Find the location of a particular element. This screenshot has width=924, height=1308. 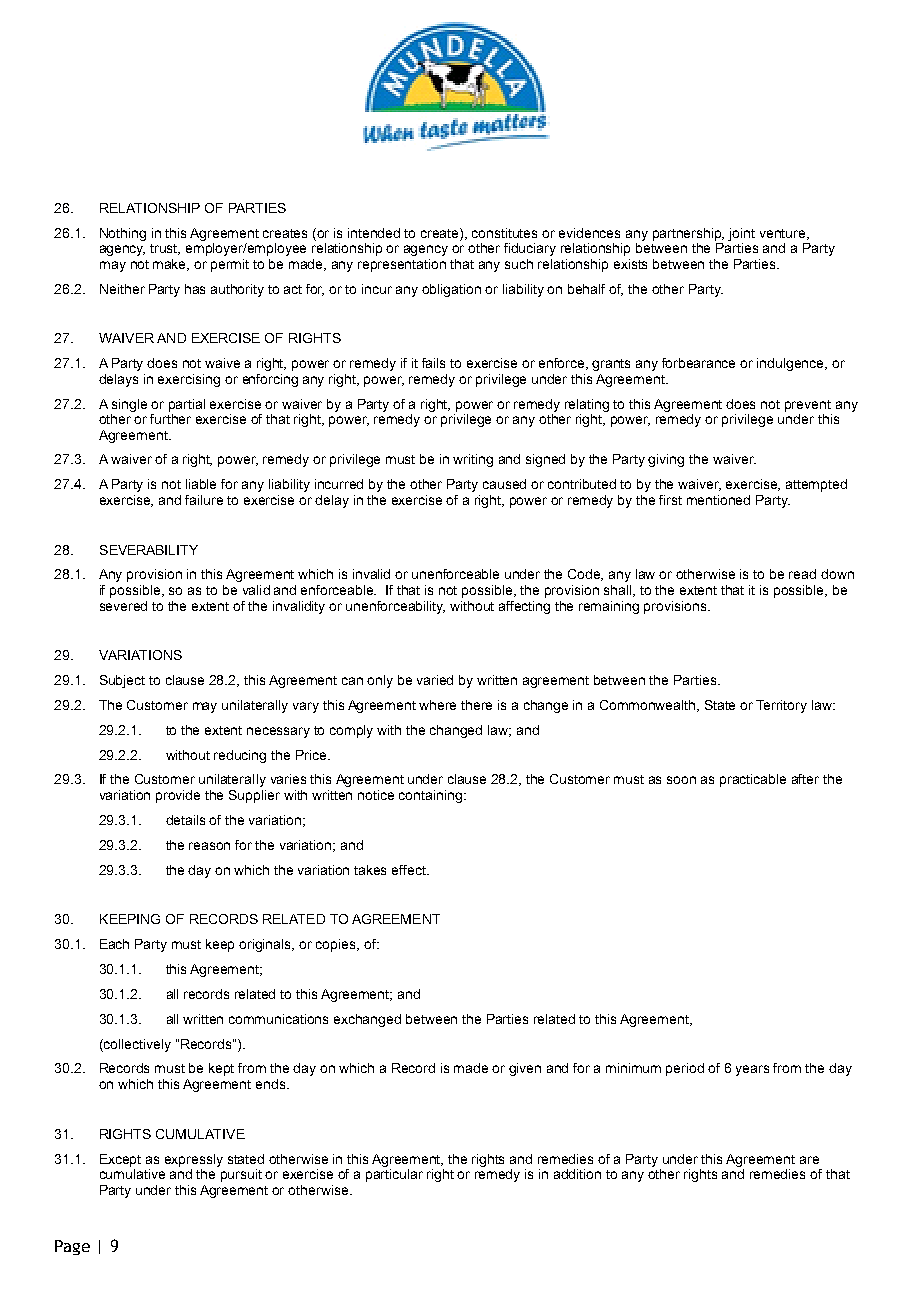

where is located at coordinates (437, 705).
